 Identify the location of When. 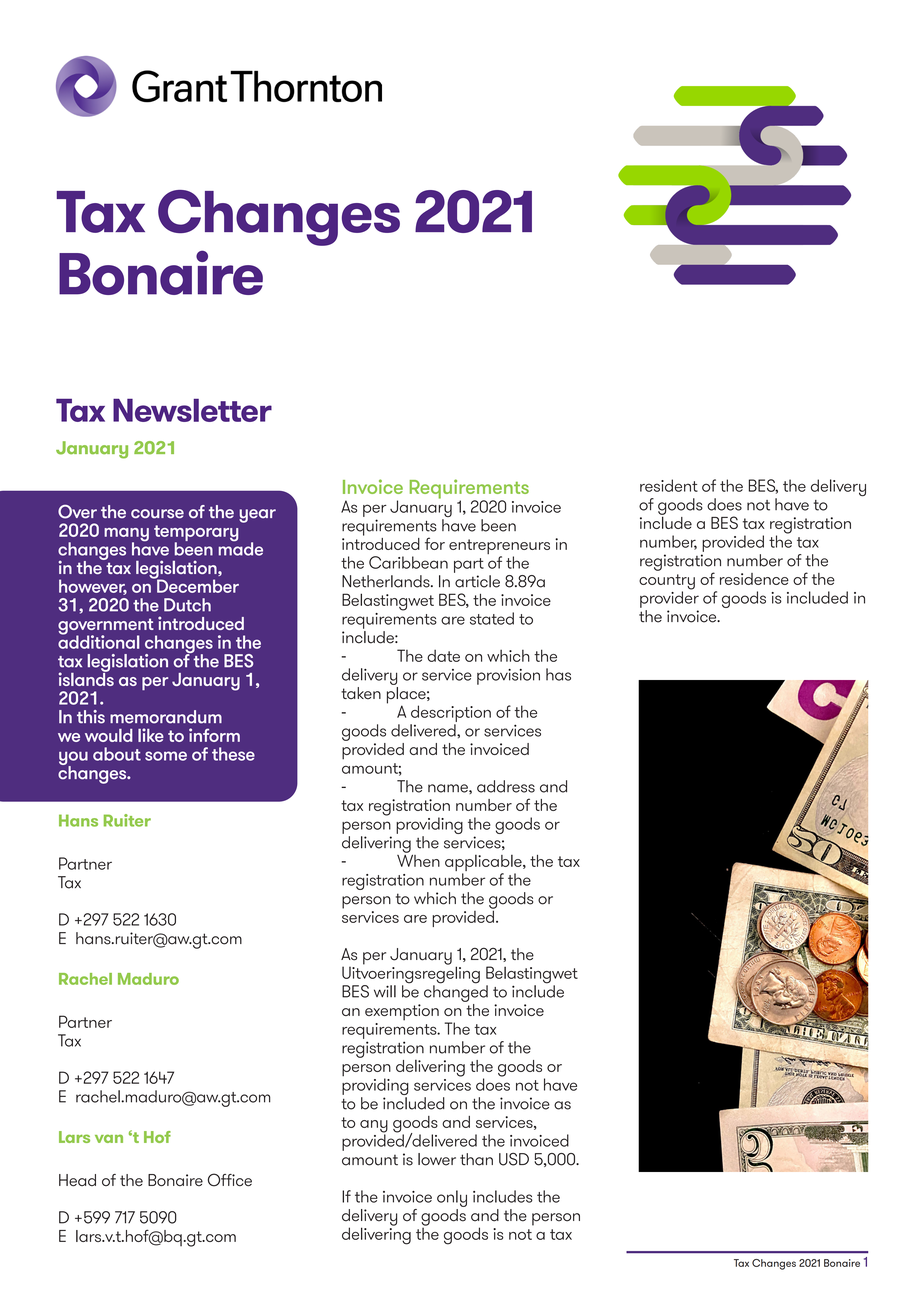
(418, 859).
